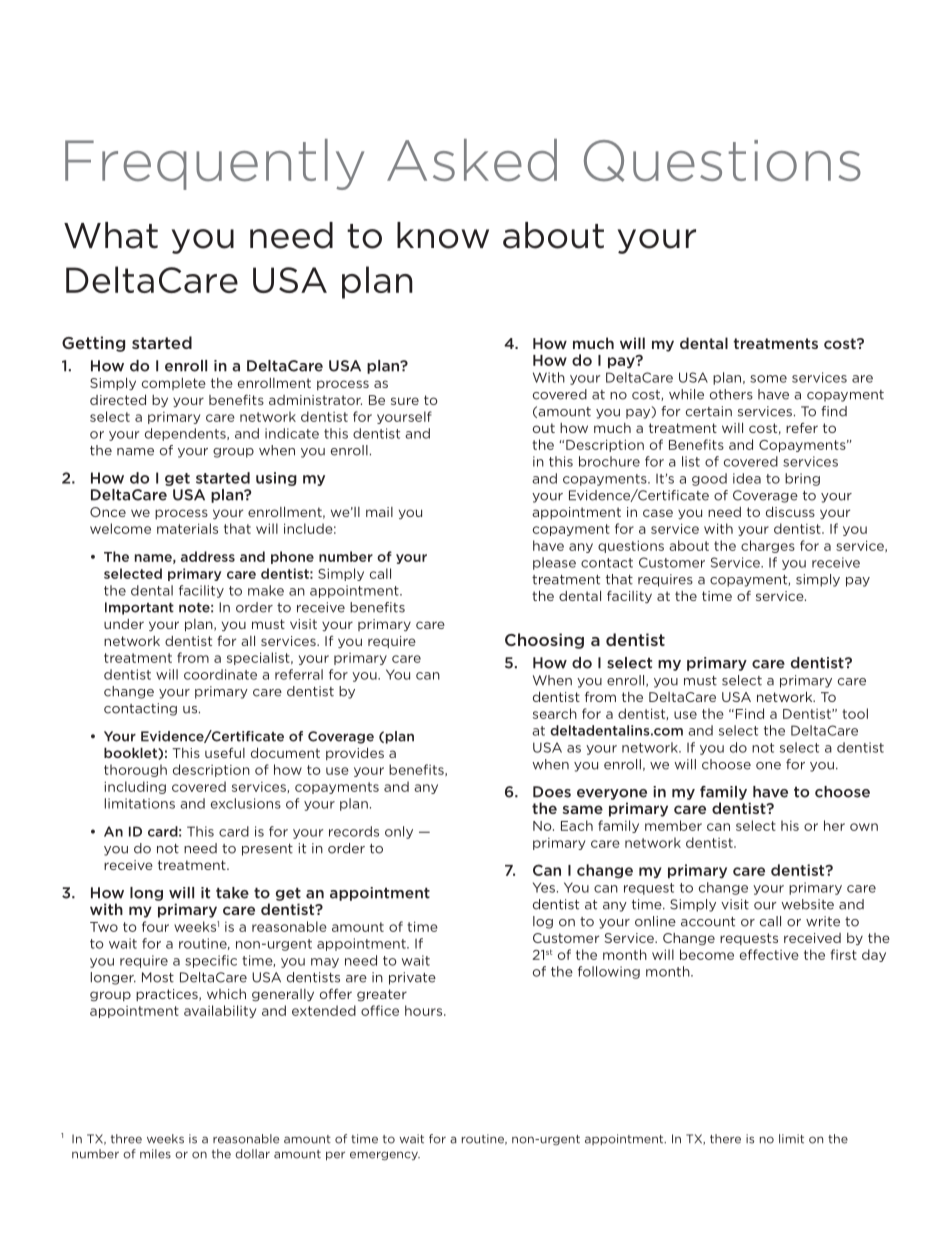  I want to click on miles, so click(155, 1154).
